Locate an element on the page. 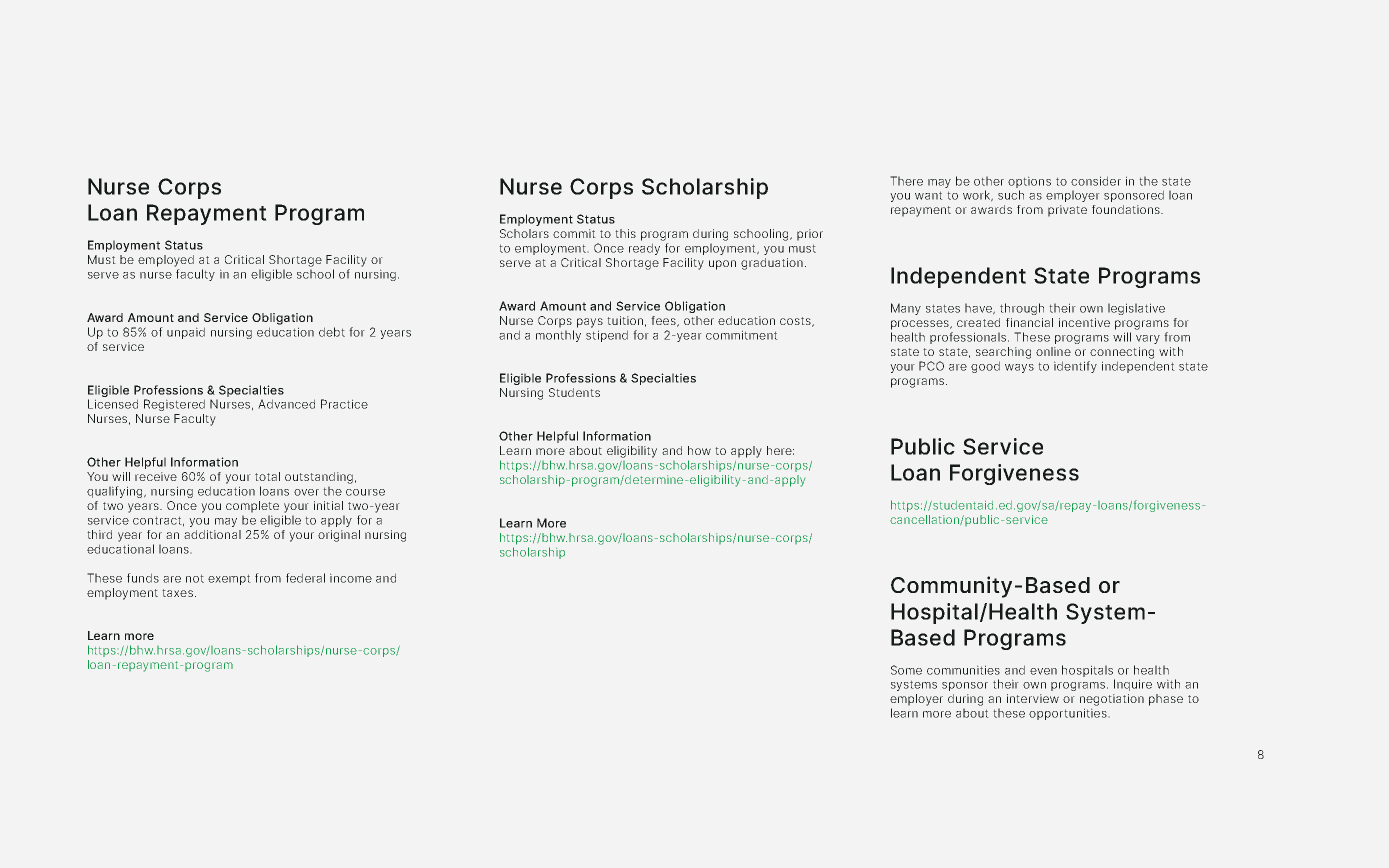 The width and height of the document is (1389, 868). employed is located at coordinates (166, 261).
